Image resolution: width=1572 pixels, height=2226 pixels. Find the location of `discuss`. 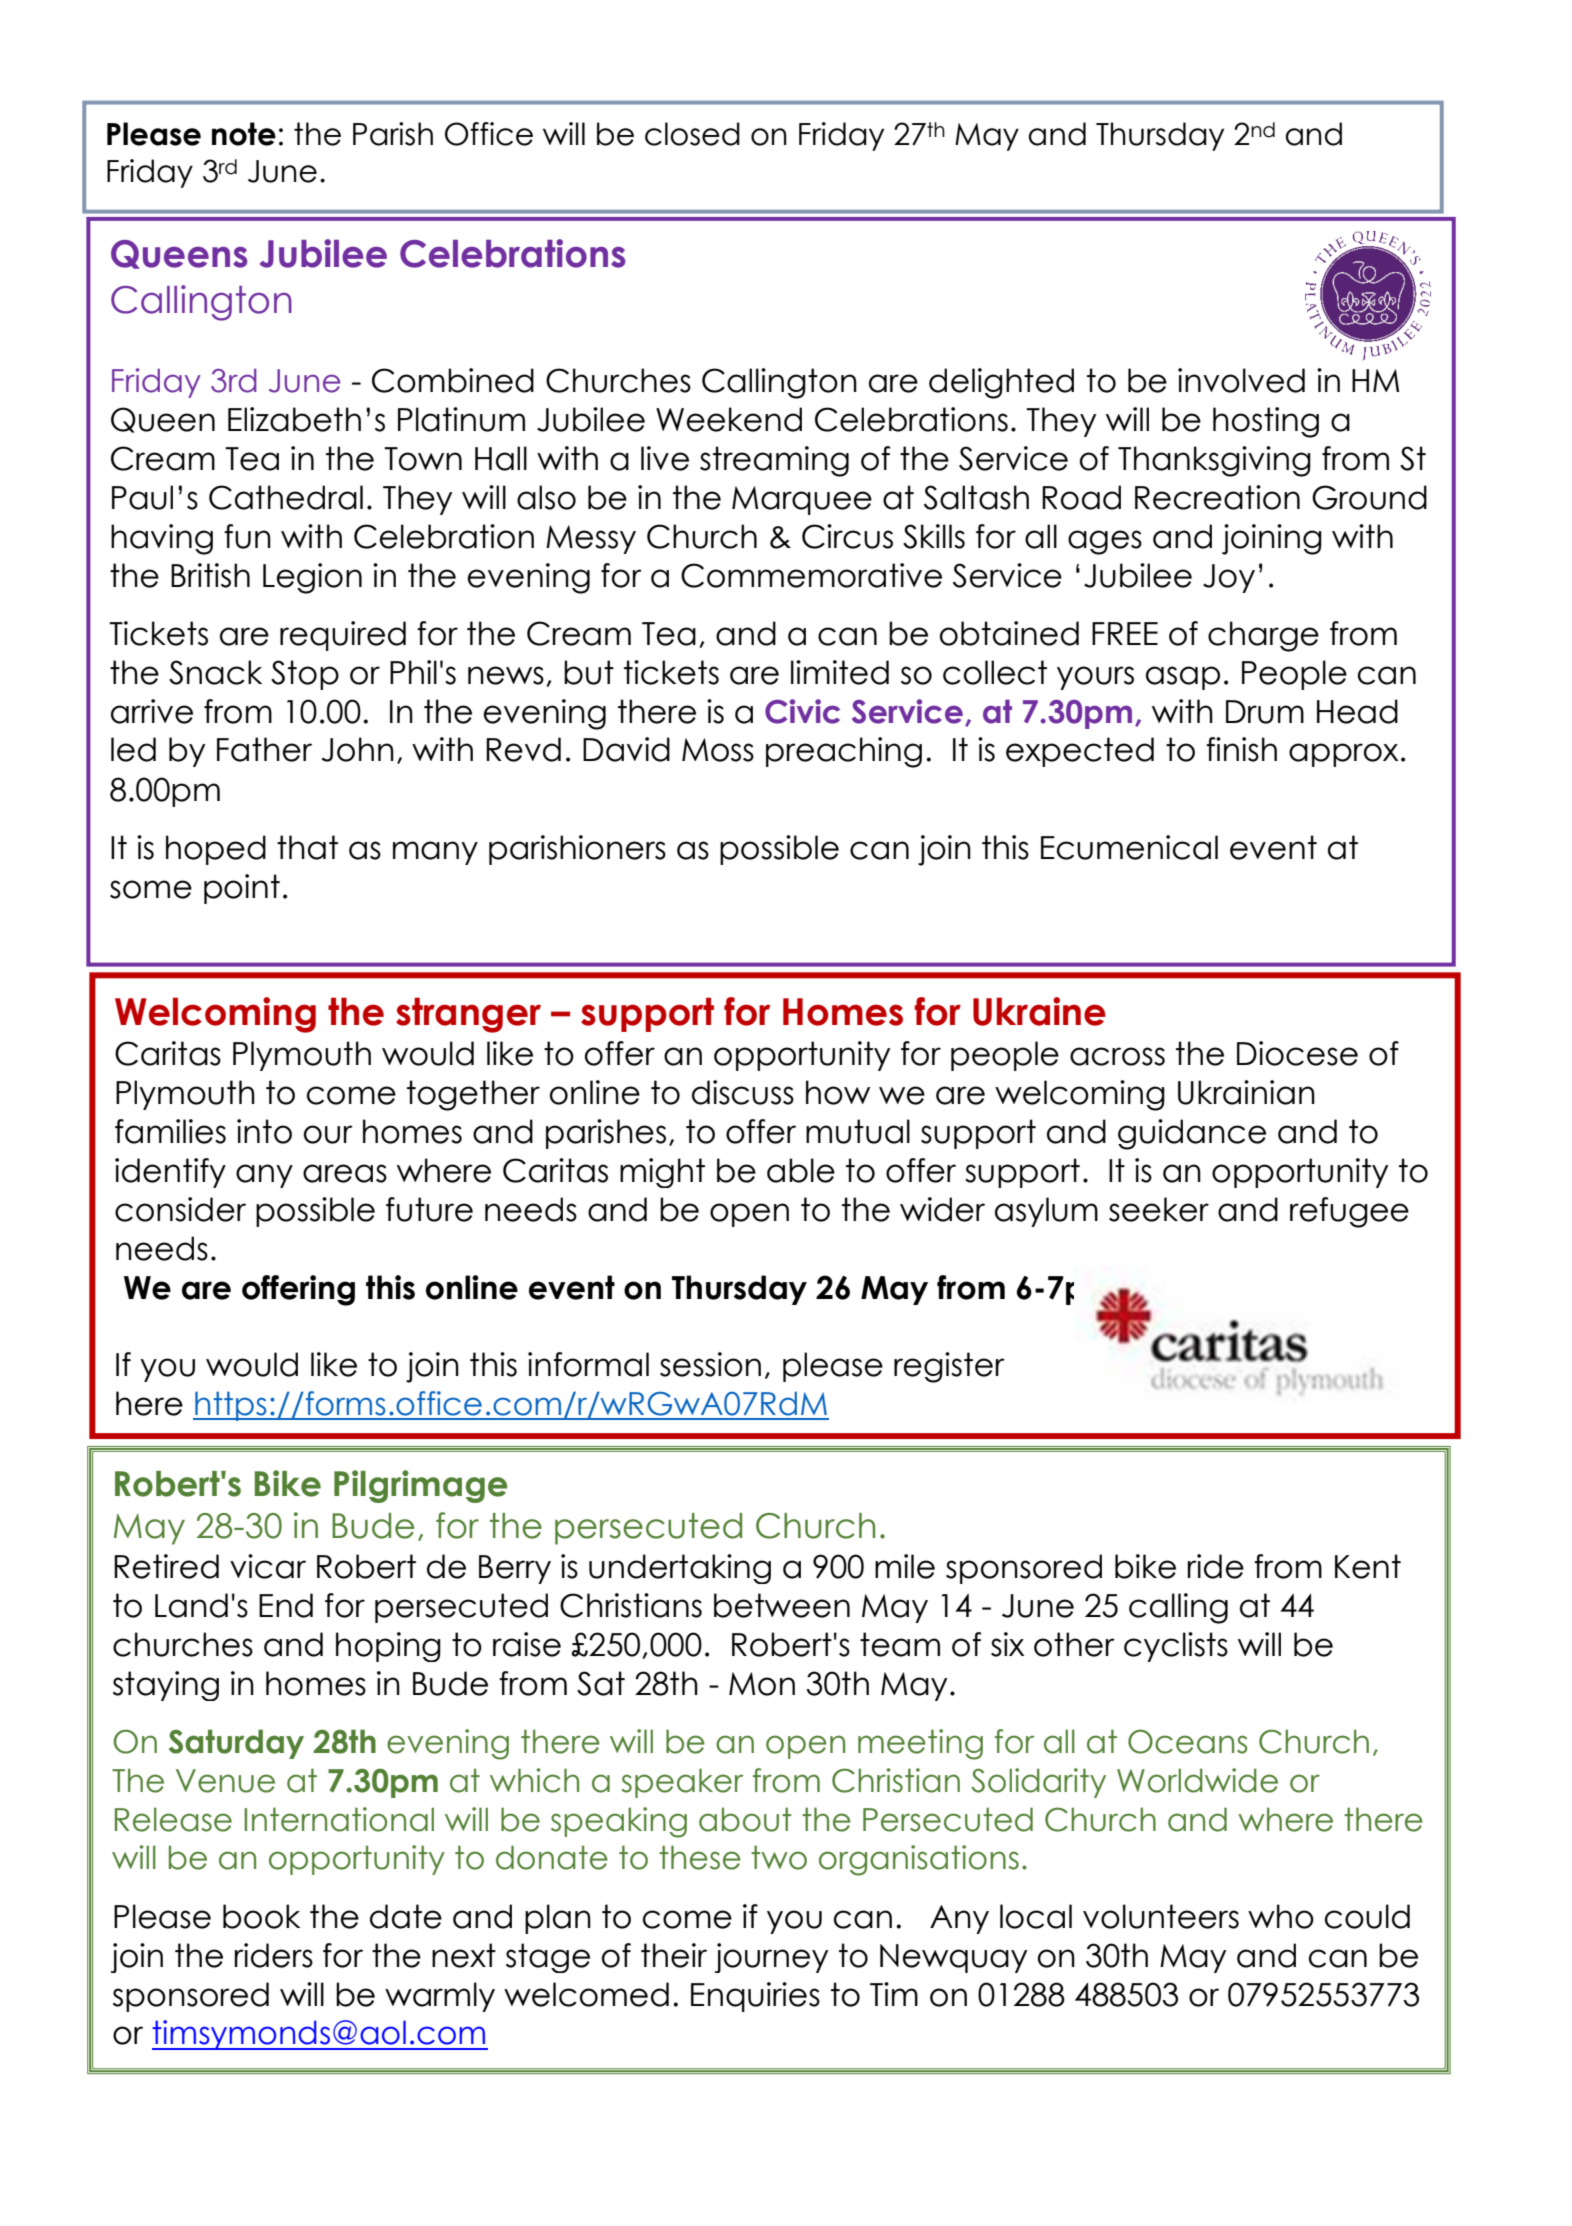

discuss is located at coordinates (743, 1092).
